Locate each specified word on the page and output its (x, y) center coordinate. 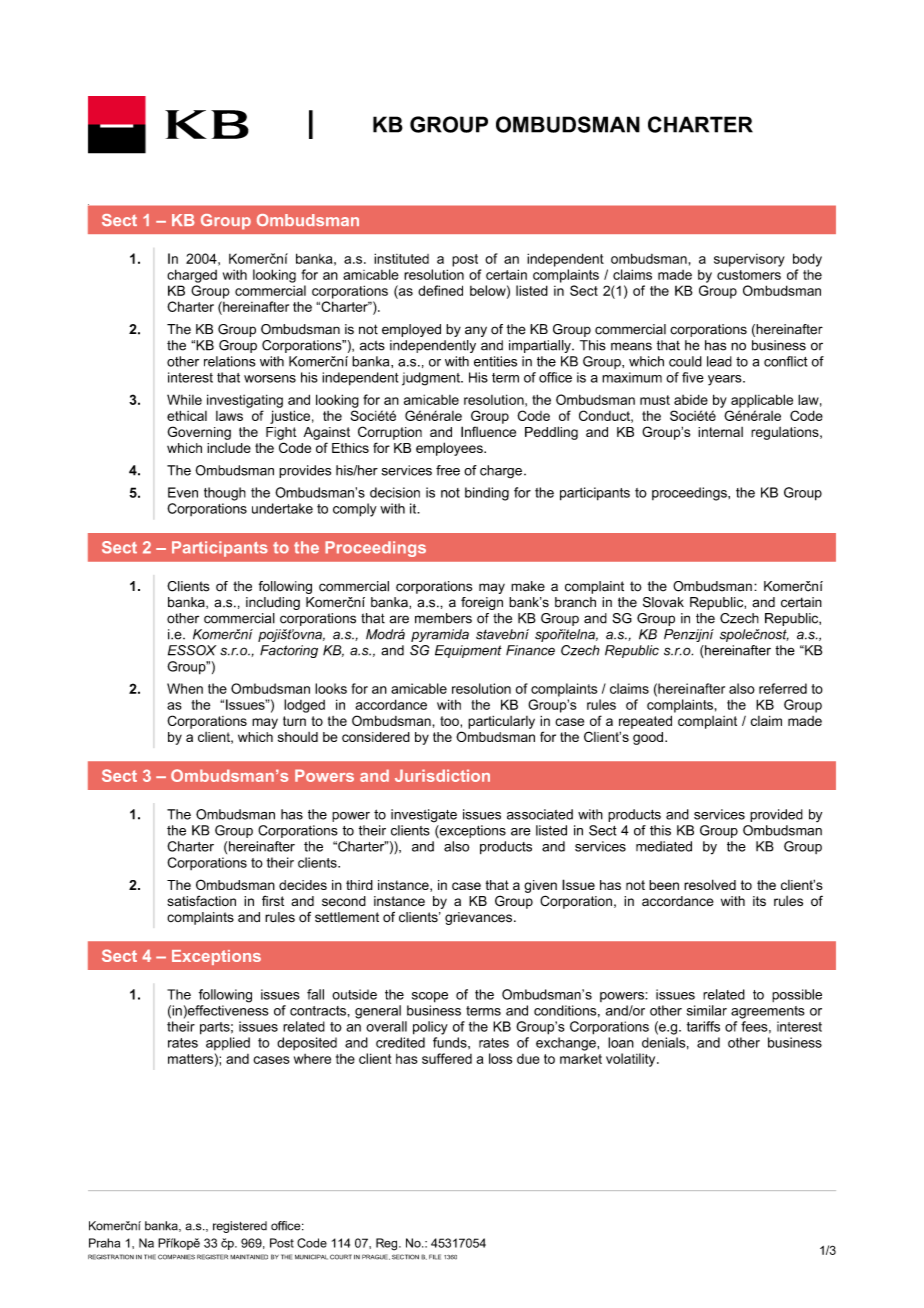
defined (440, 290)
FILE (435, 1257)
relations (230, 361)
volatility (632, 1060)
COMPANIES (176, 1257)
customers (749, 275)
